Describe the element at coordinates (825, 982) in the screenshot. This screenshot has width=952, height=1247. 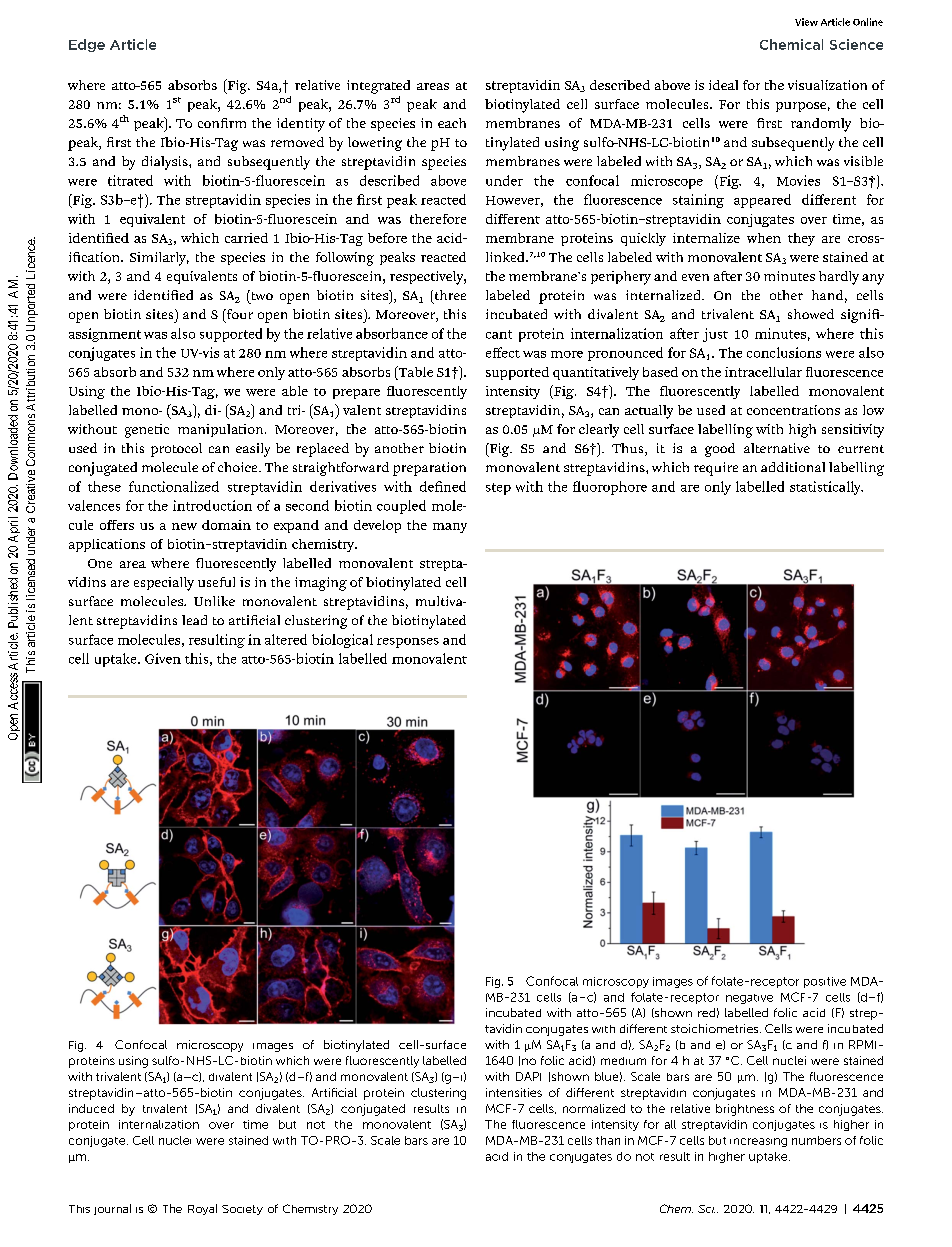
I see `positive` at that location.
